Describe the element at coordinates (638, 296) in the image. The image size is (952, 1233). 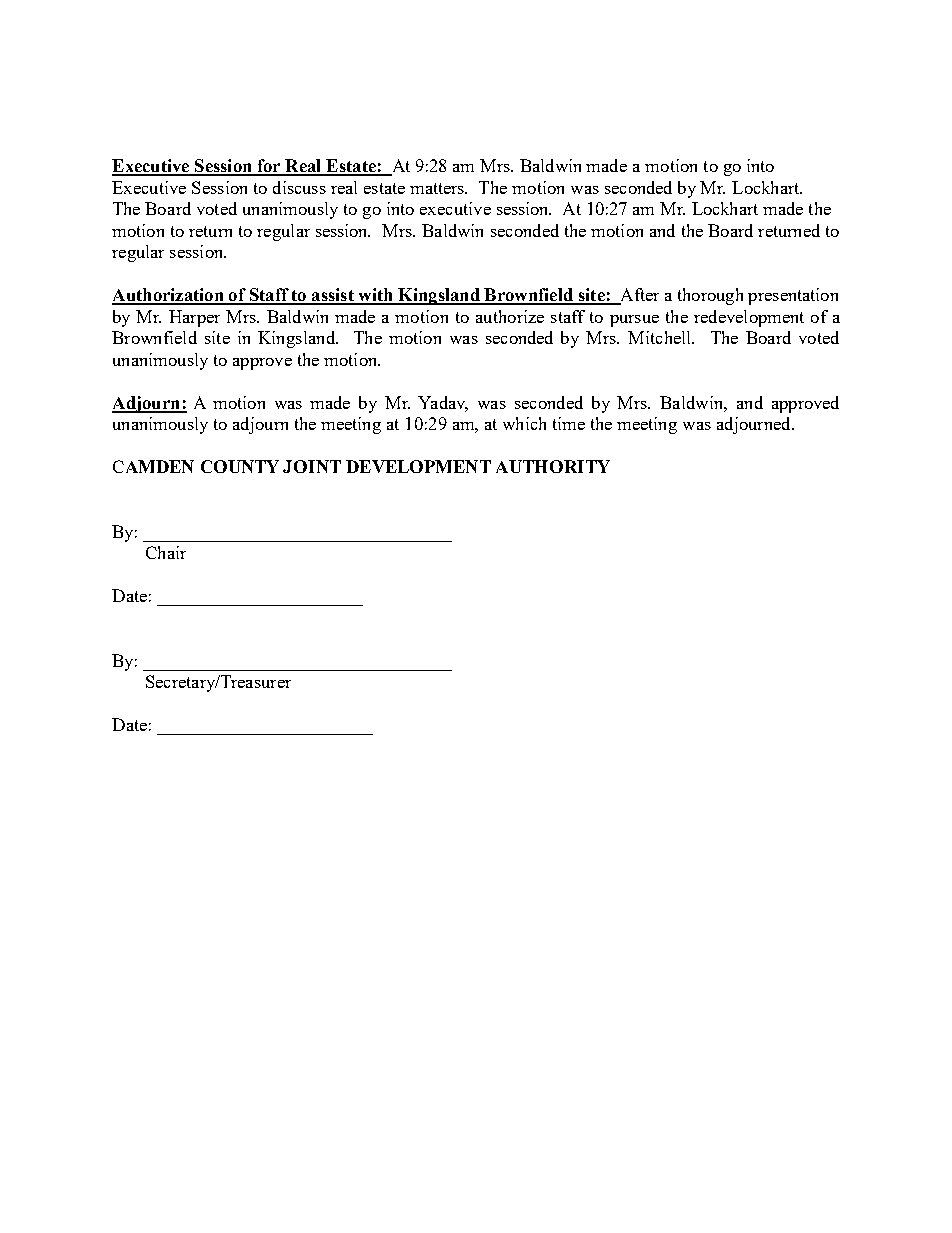
I see `After` at that location.
